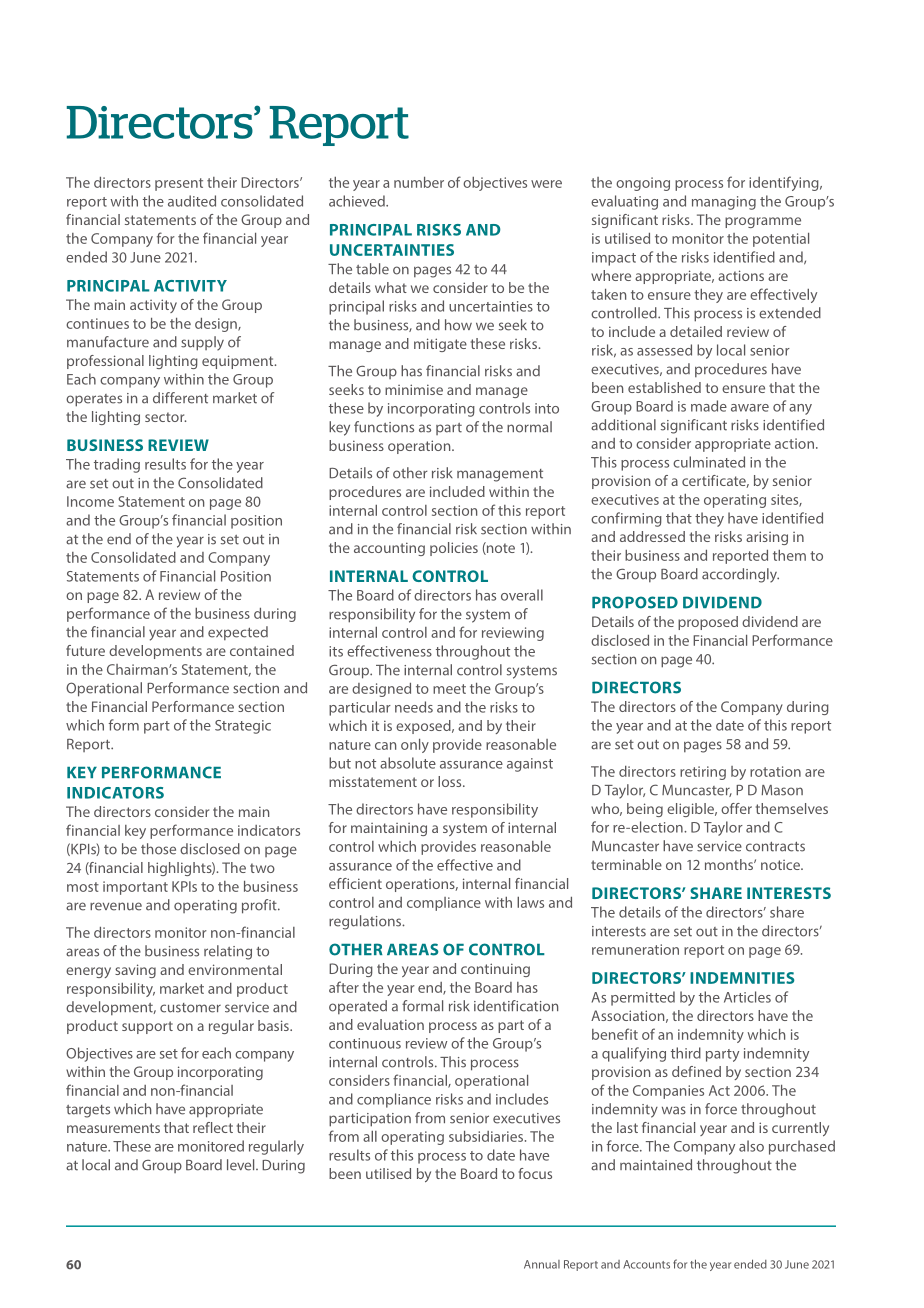  What do you see at coordinates (419, 182) in the page?
I see `number` at bounding box center [419, 182].
